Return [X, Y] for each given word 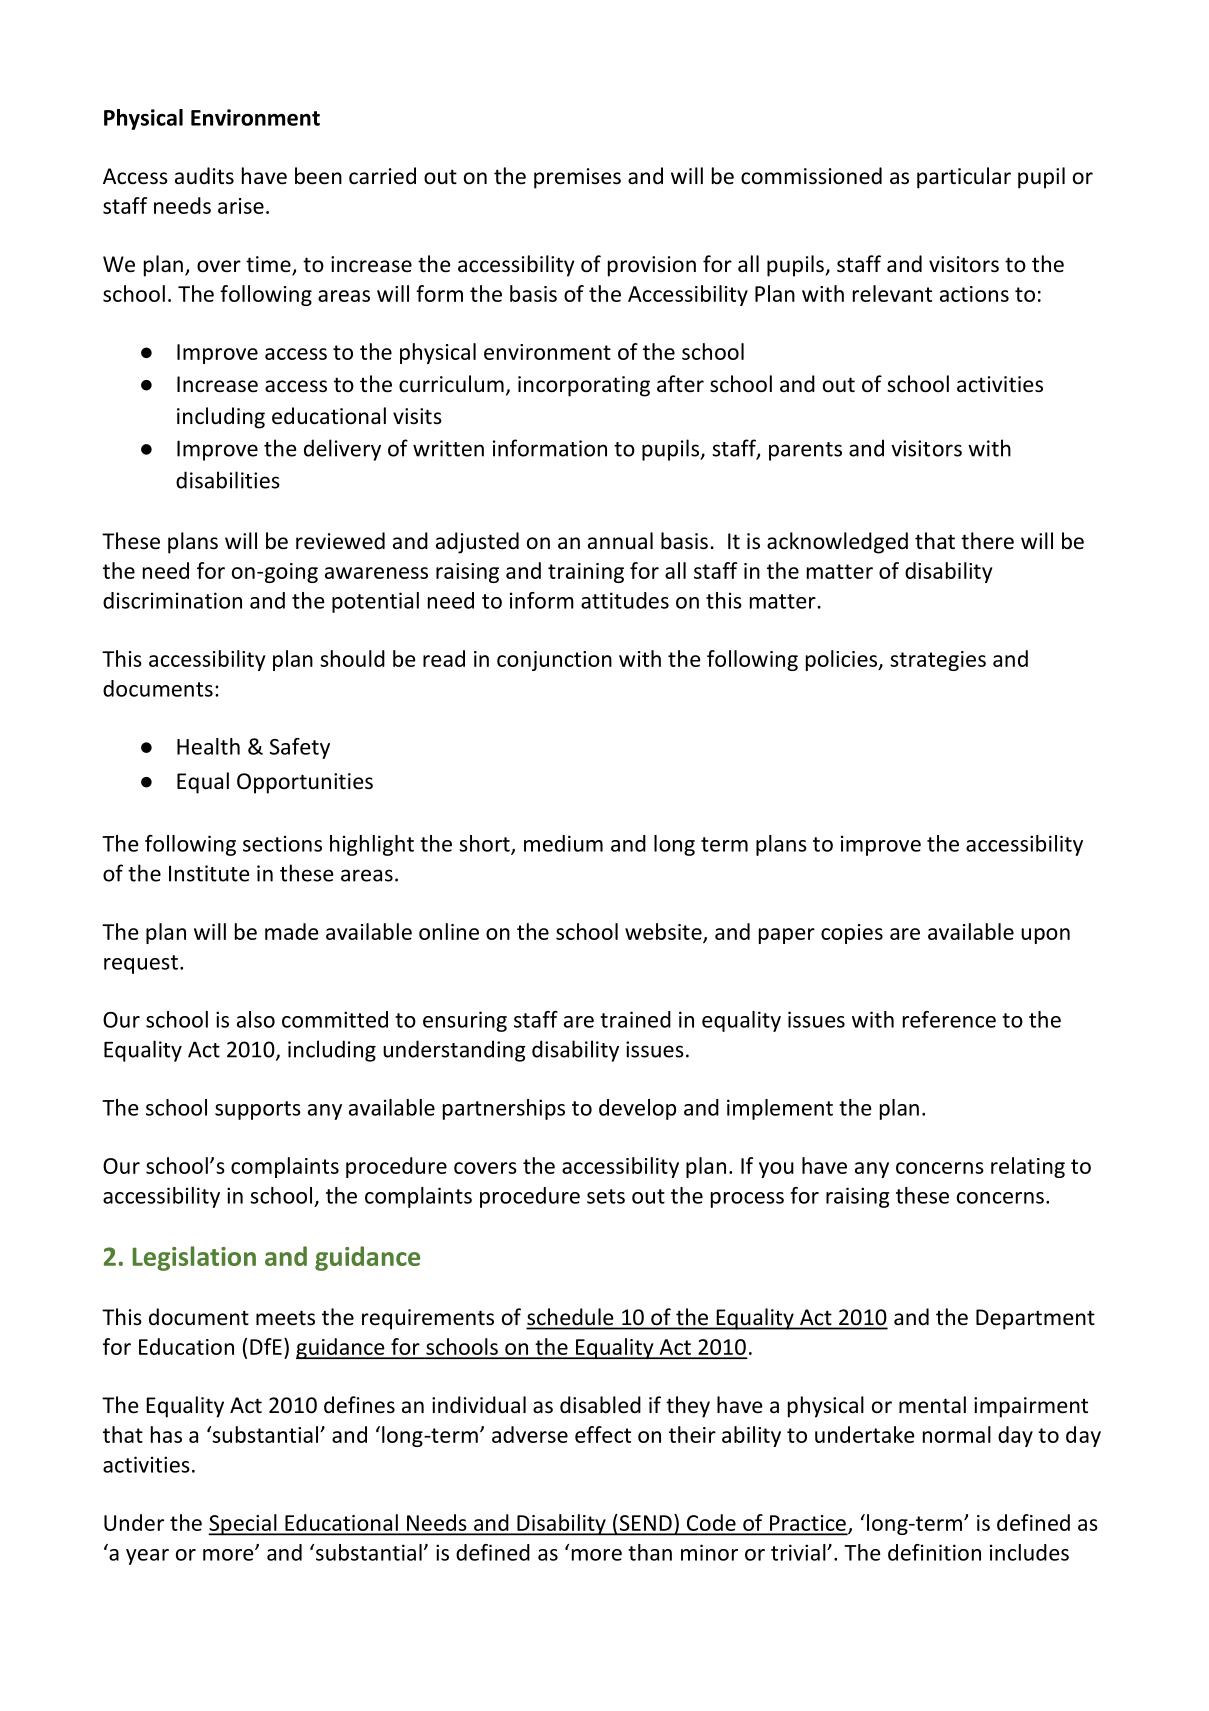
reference [949, 1019]
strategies [938, 661]
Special [243, 1525]
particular [964, 178]
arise [241, 206]
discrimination [172, 600]
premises [577, 178]
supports [258, 1110]
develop [637, 1109]
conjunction [554, 661]
